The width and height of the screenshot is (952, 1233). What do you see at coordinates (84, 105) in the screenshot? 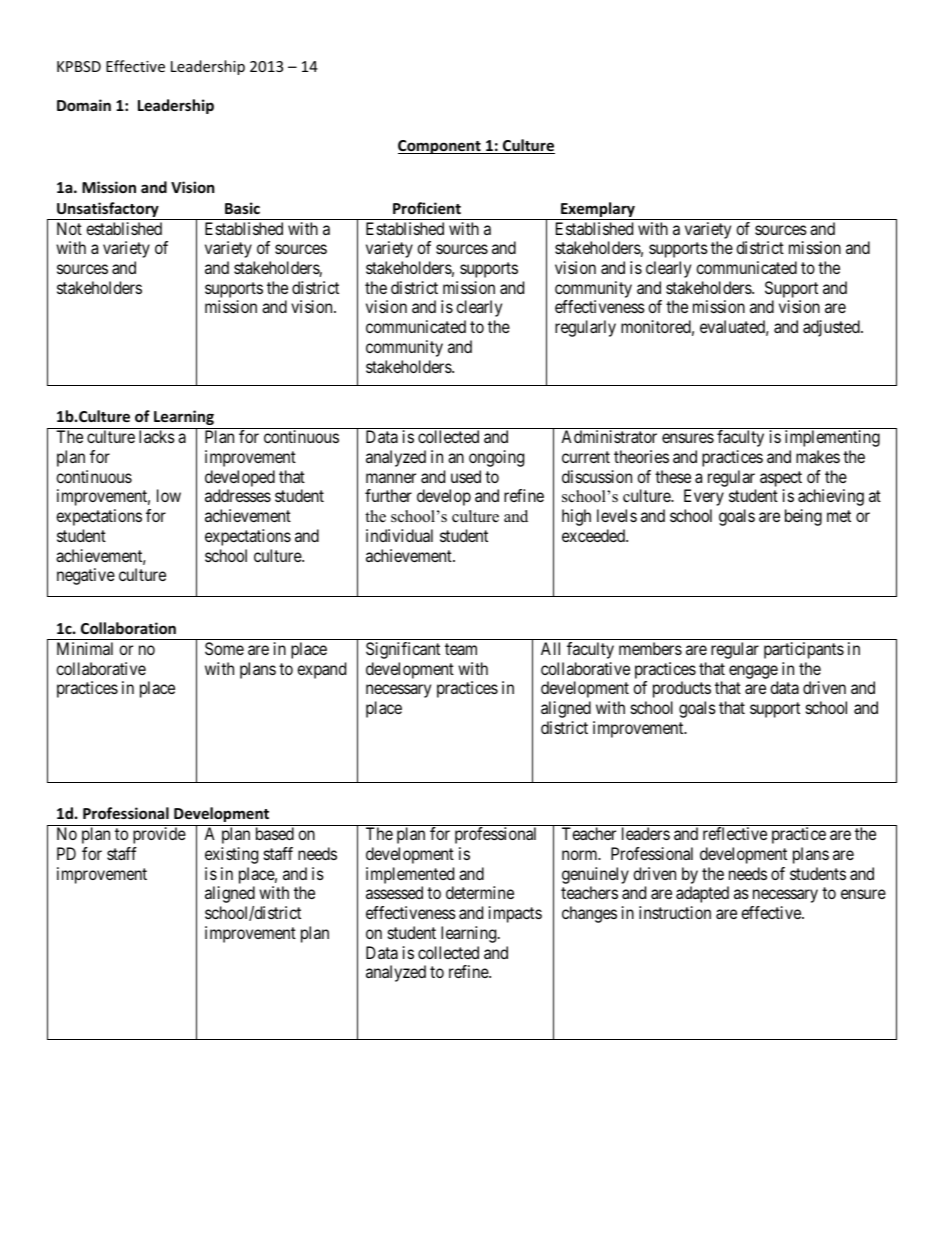
I see `Domain` at bounding box center [84, 105].
